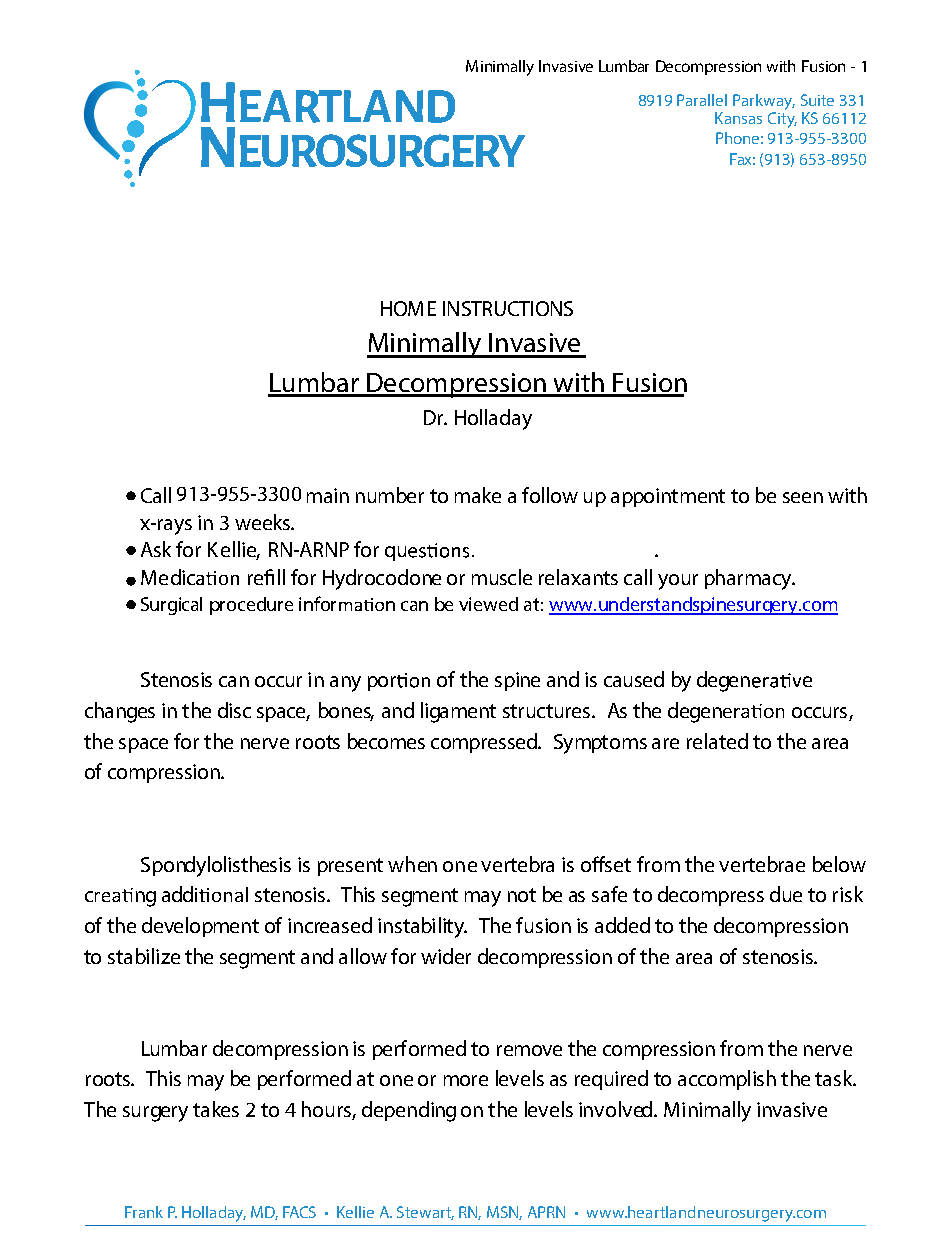 This page has width=952, height=1233. What do you see at coordinates (478, 495) in the page?
I see `make` at bounding box center [478, 495].
